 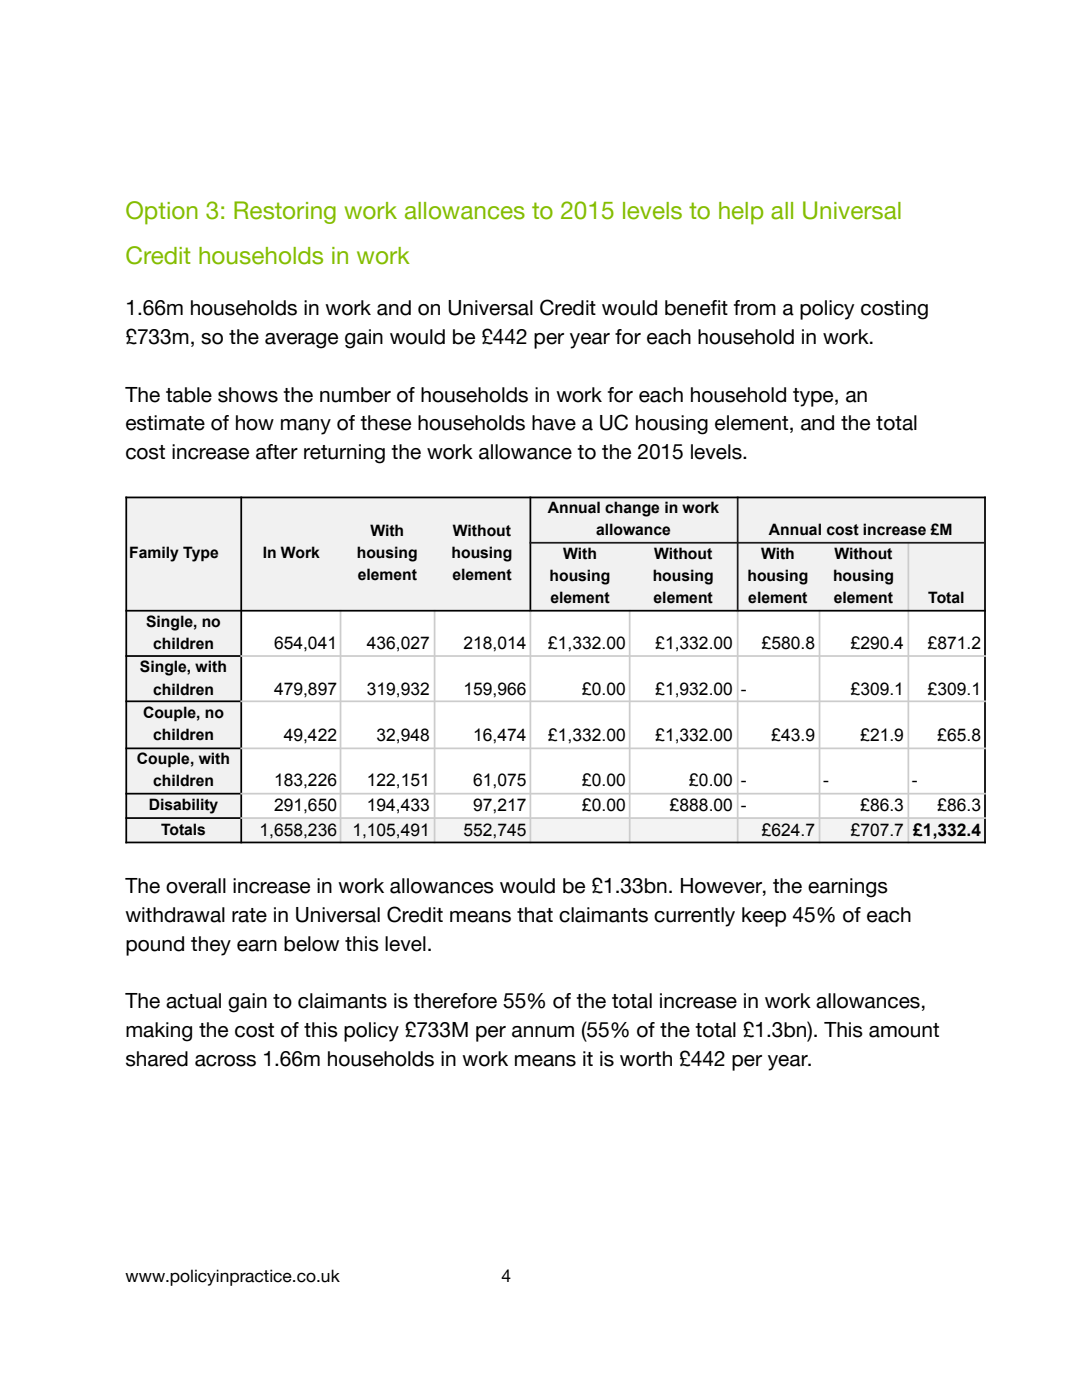 What do you see at coordinates (285, 212) in the screenshot?
I see `Restoring` at bounding box center [285, 212].
